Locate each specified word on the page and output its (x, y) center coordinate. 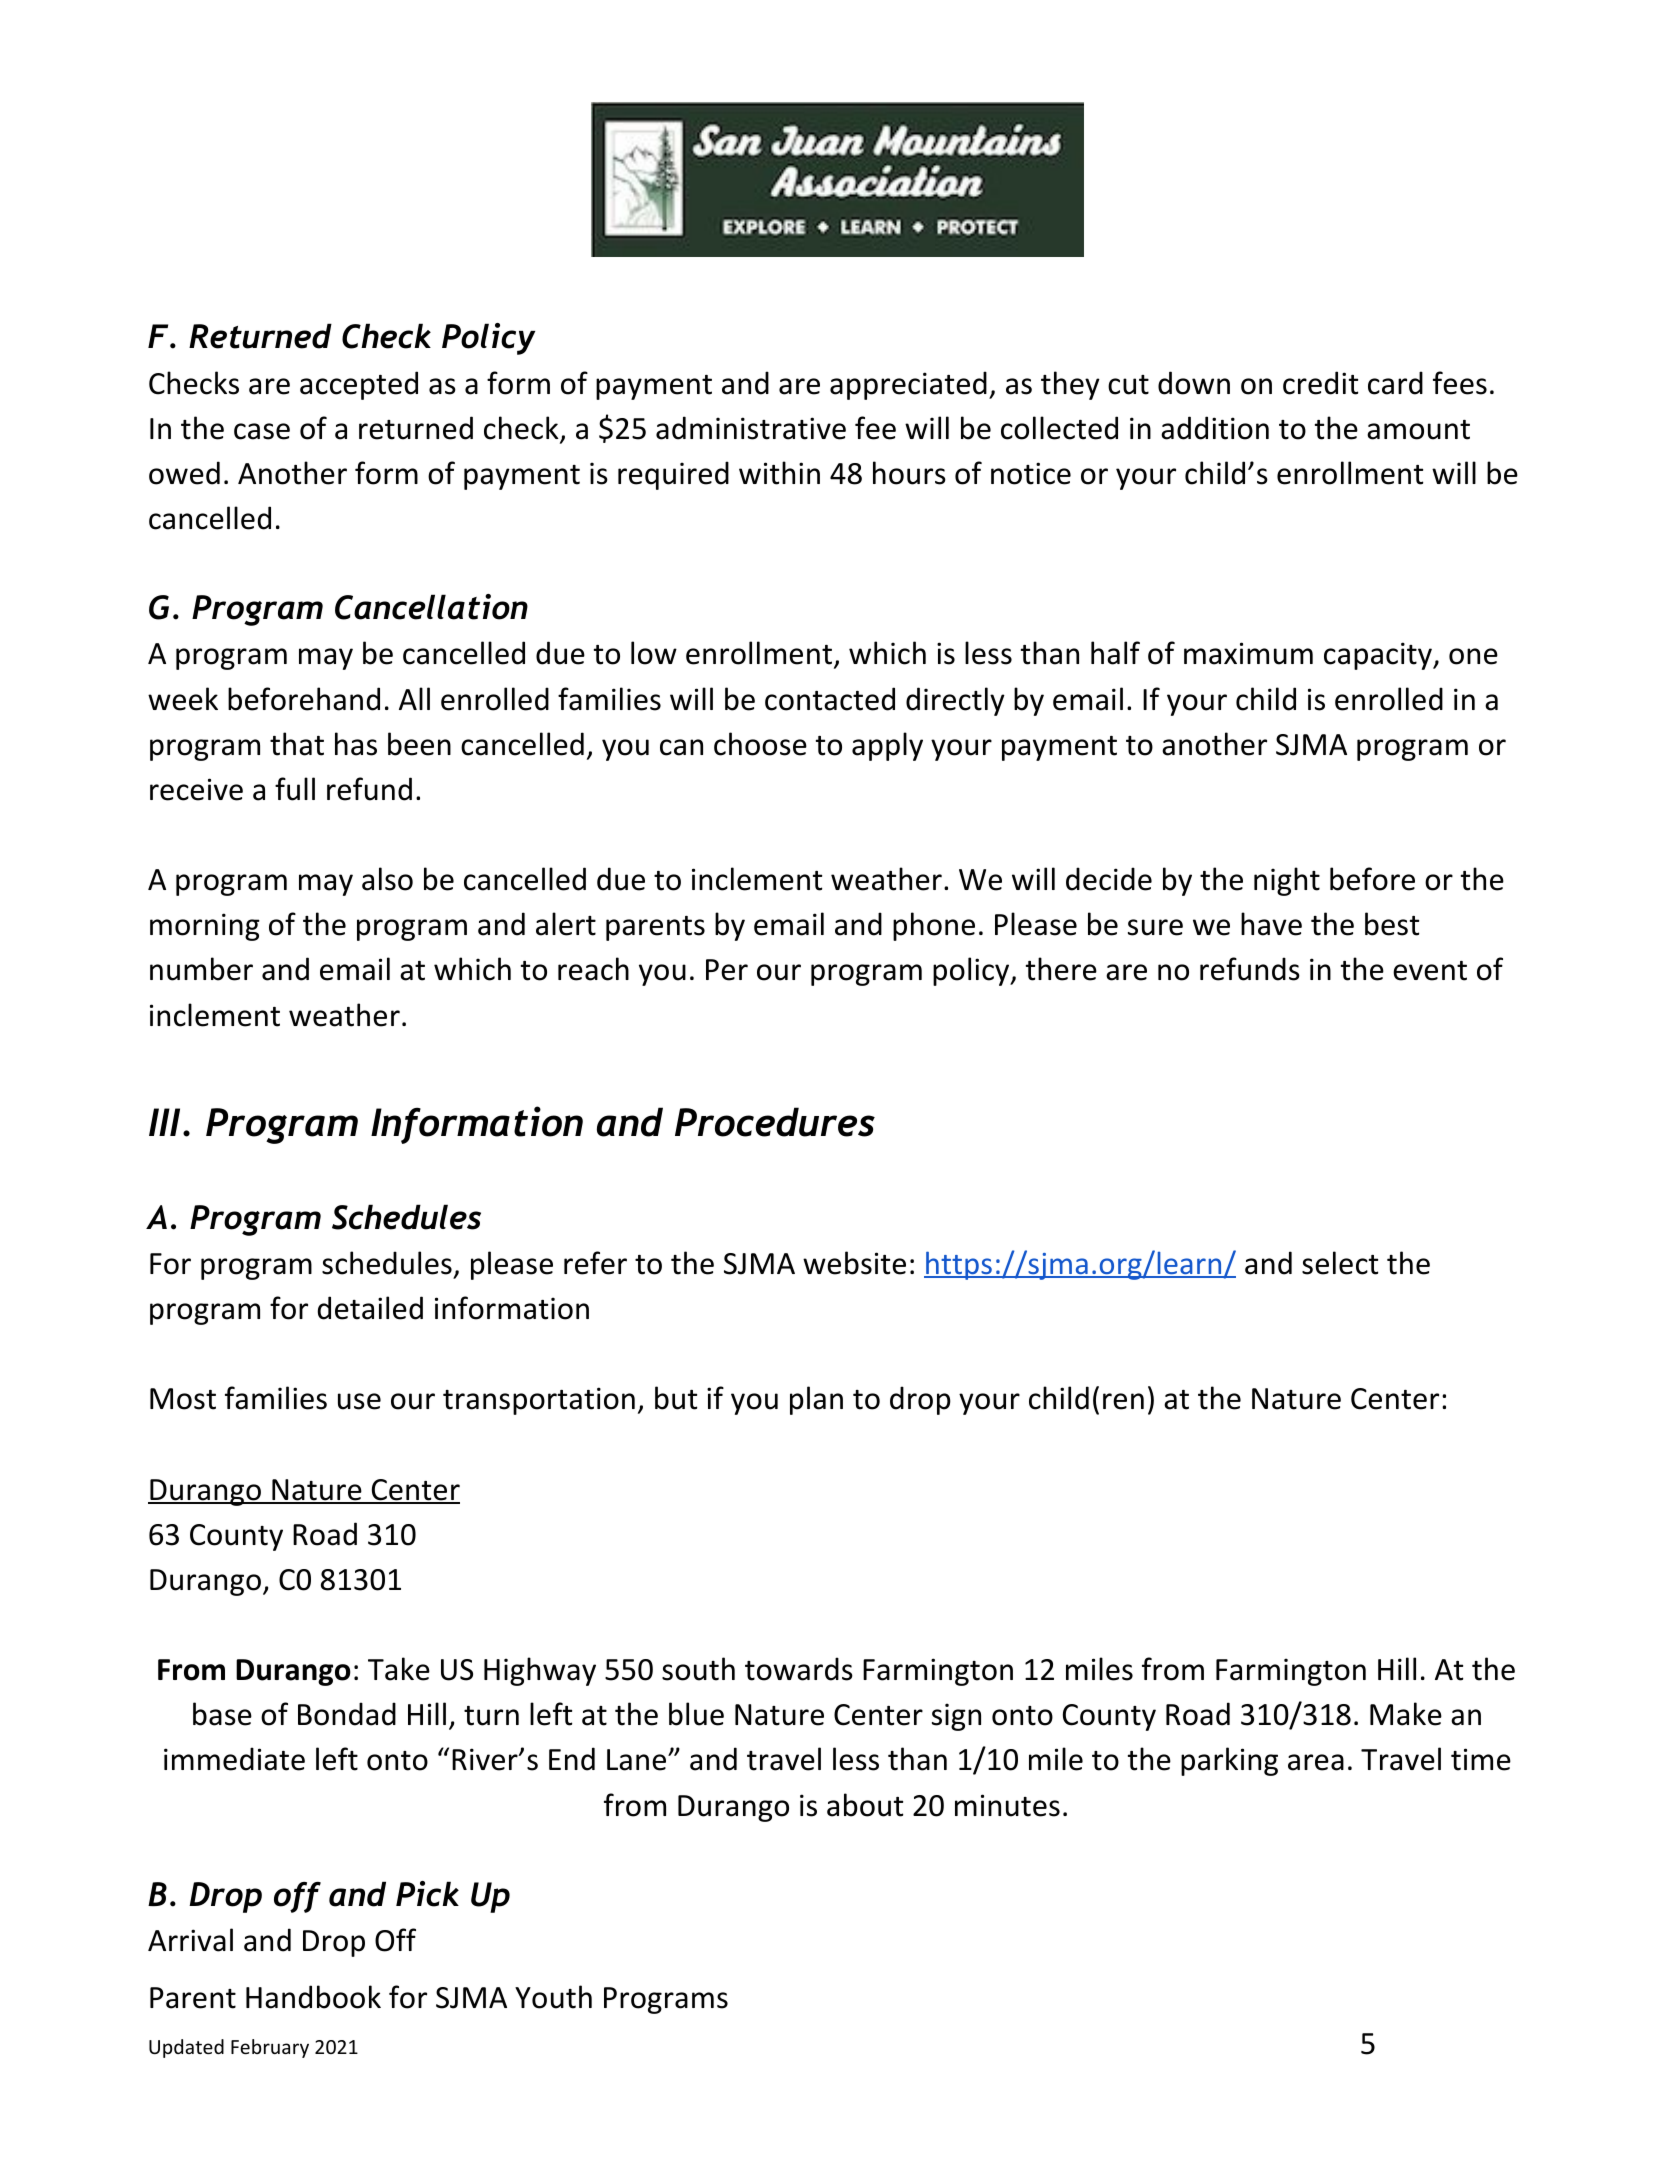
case (262, 431)
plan (816, 1400)
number (201, 969)
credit (1320, 383)
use (359, 1401)
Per (727, 970)
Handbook (313, 1997)
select (1340, 1263)
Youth (553, 1997)
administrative (751, 428)
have (1271, 924)
